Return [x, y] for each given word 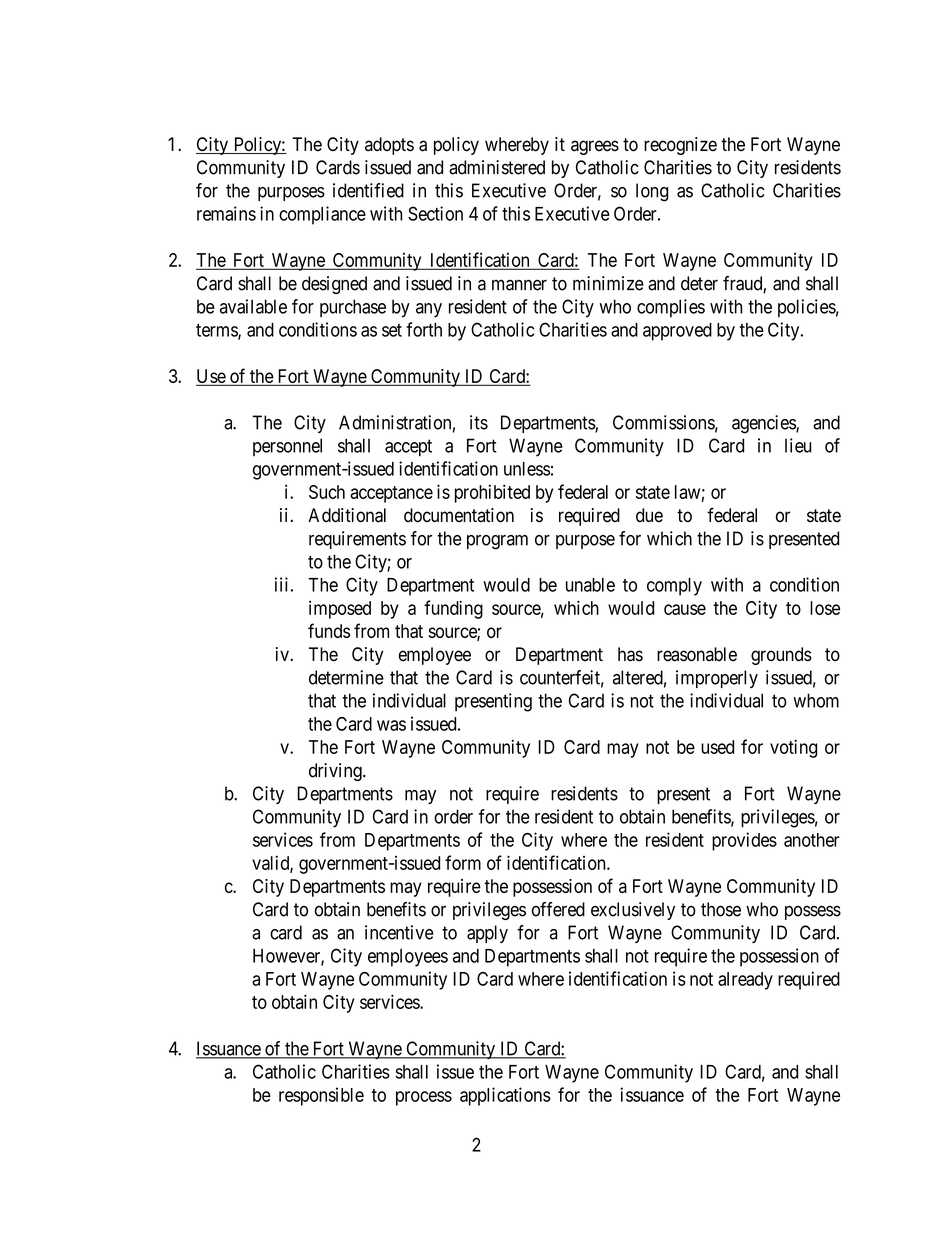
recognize [680, 146]
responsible [321, 1096]
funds [329, 630]
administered [497, 167]
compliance [322, 215]
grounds [781, 656]
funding [453, 609]
